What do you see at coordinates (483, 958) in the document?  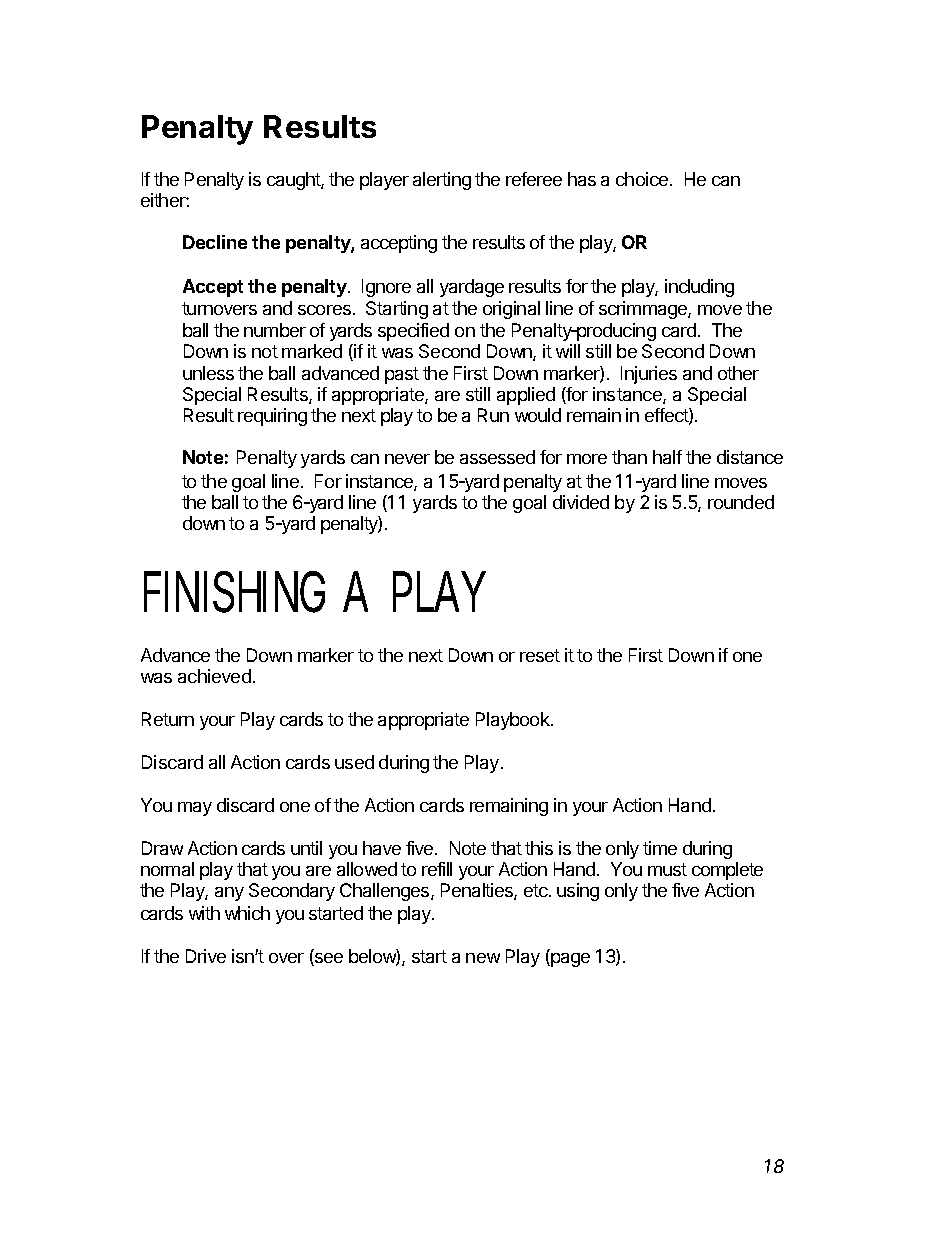 I see `new` at bounding box center [483, 958].
